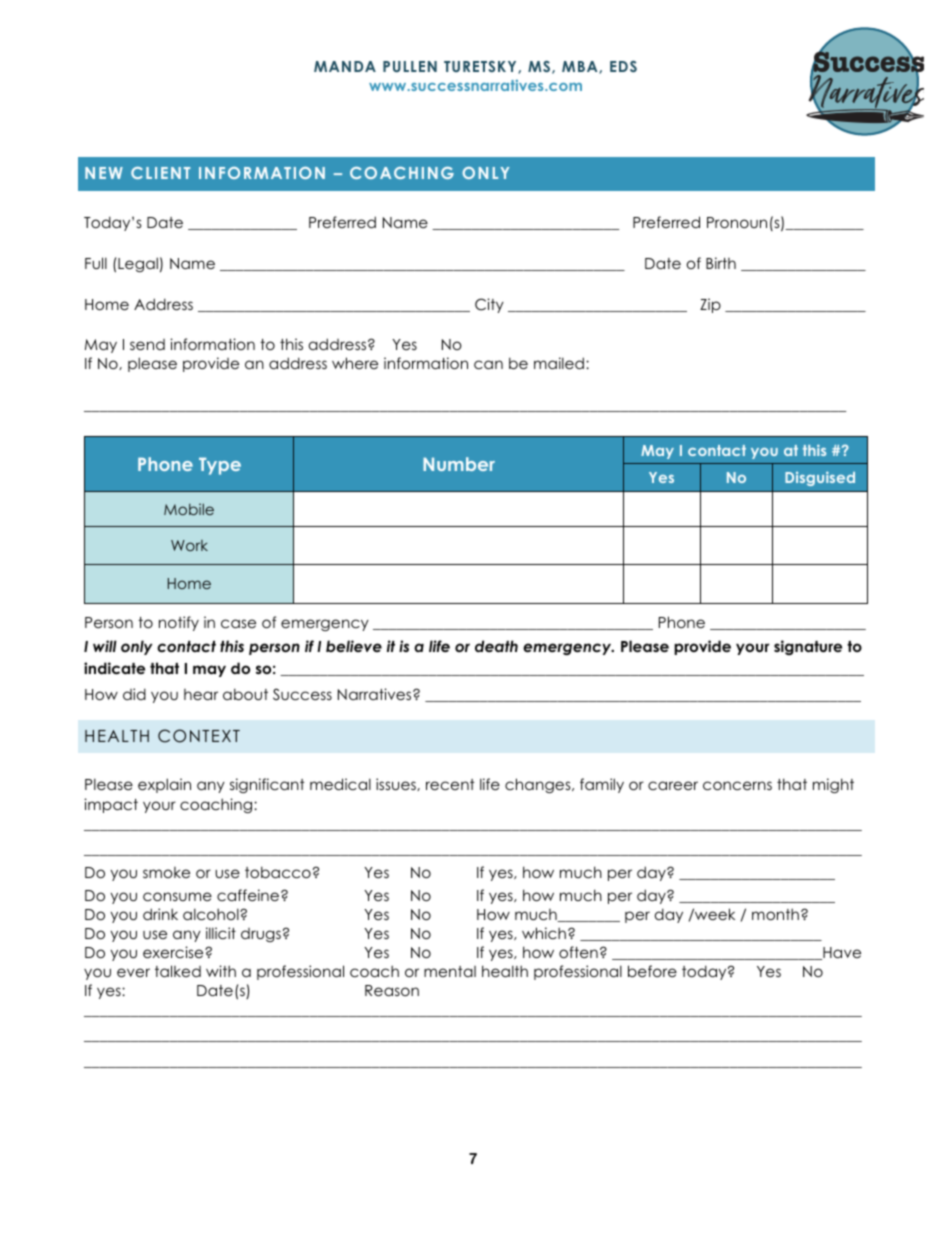 The height and width of the screenshot is (1233, 952). What do you see at coordinates (178, 971) in the screenshot?
I see `talked` at bounding box center [178, 971].
